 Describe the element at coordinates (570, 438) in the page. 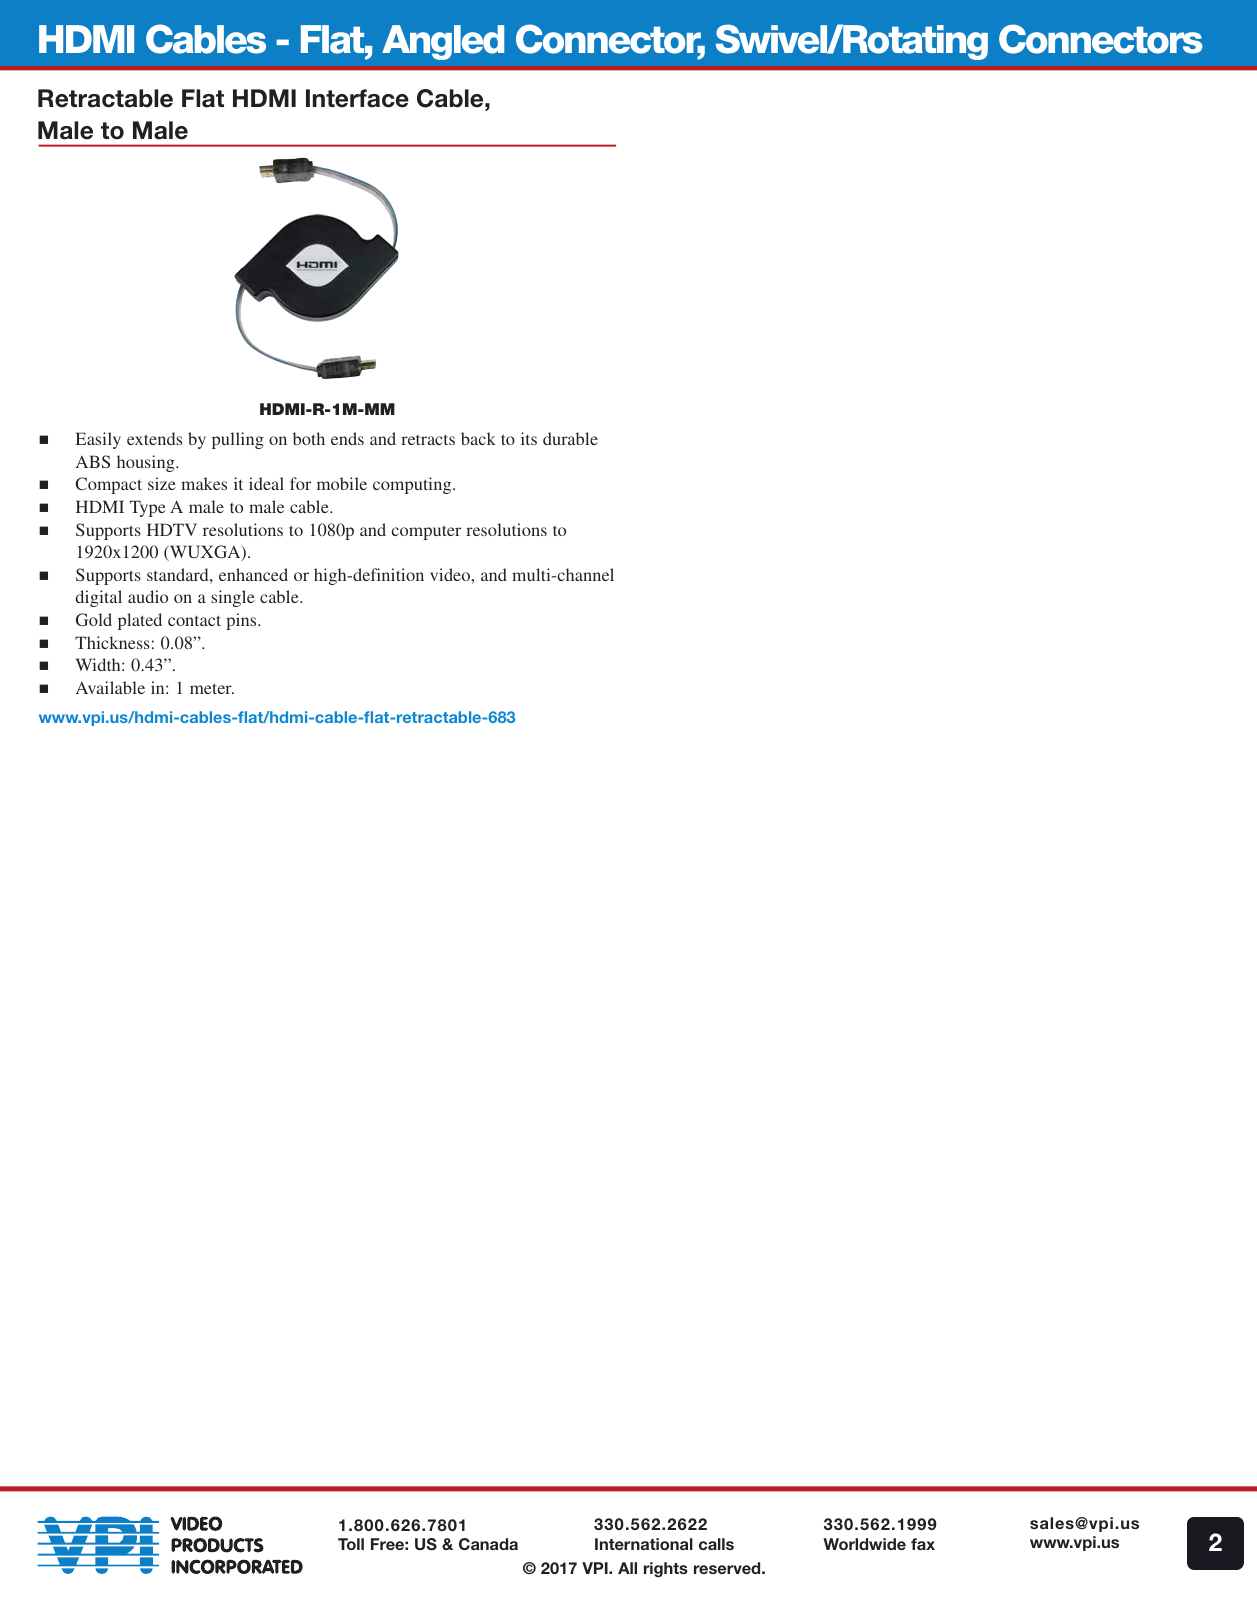

I see `durable` at that location.
